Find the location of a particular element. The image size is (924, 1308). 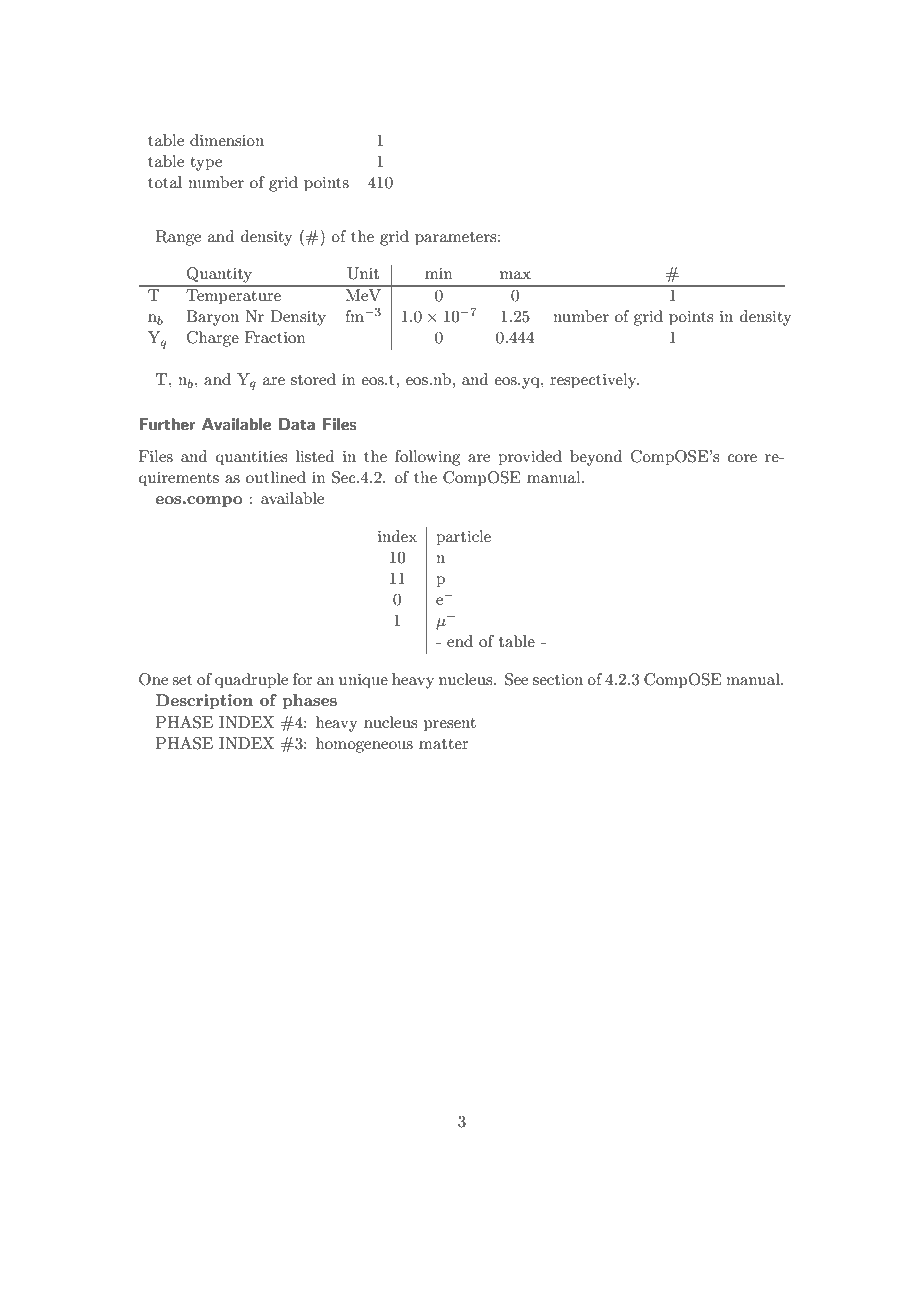

present is located at coordinates (450, 725).
